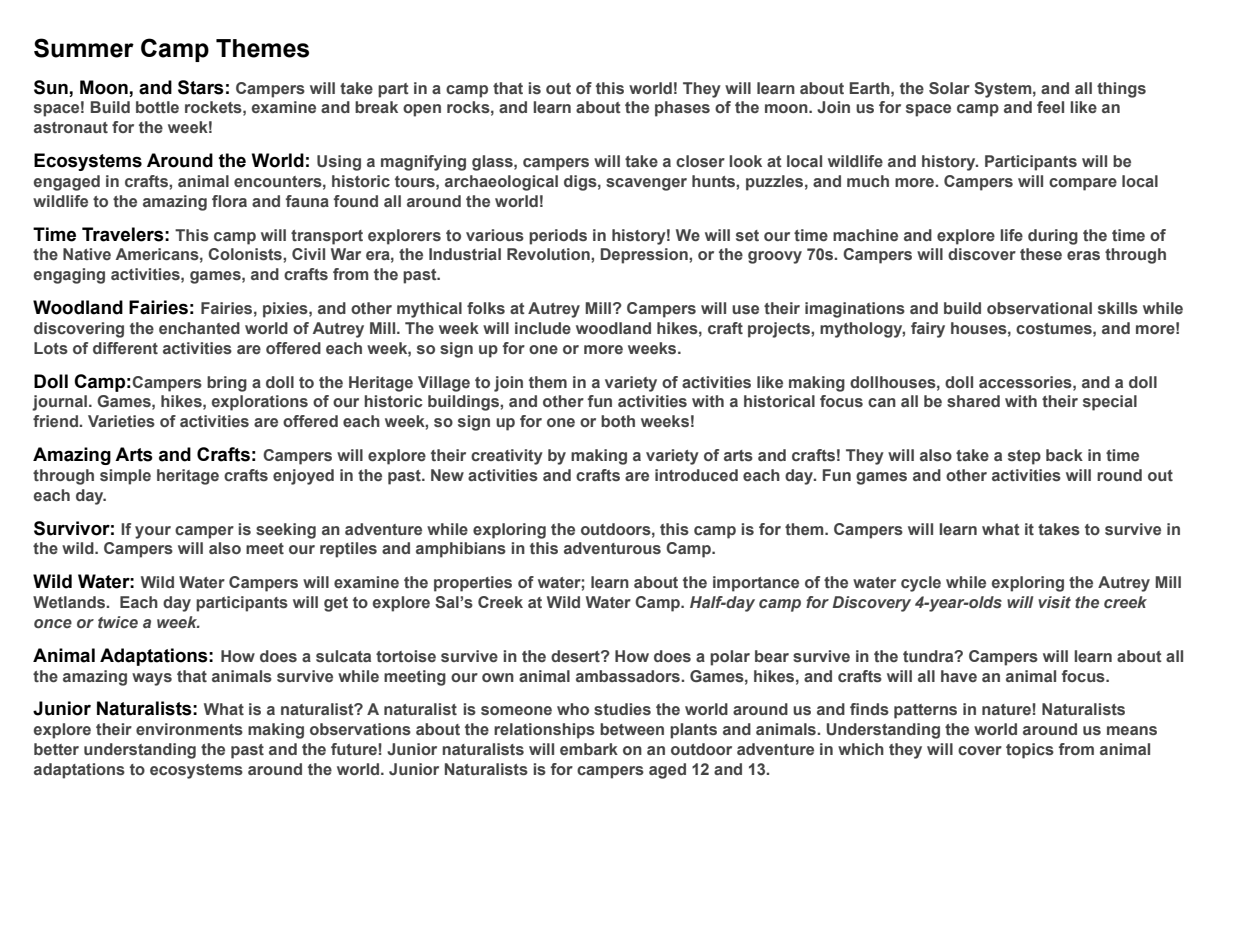 Image resolution: width=1233 pixels, height=952 pixels. What do you see at coordinates (473, 584) in the image?
I see `properties` at bounding box center [473, 584].
